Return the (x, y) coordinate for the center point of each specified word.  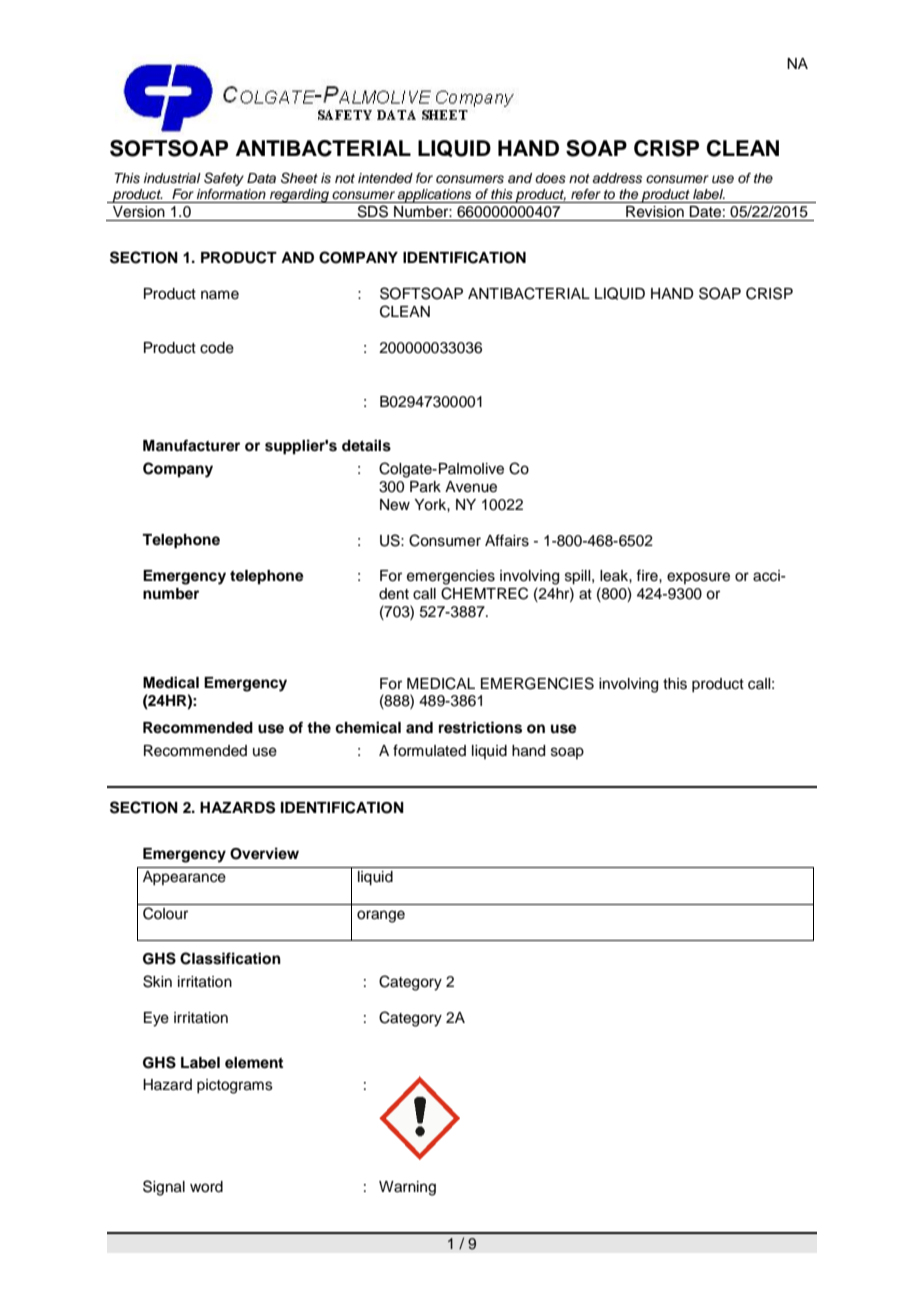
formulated (429, 750)
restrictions (480, 727)
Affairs (507, 540)
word (206, 1187)
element (254, 1063)
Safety (224, 179)
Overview (264, 853)
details (366, 445)
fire (648, 575)
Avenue (471, 487)
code (217, 348)
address (617, 178)
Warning (407, 1188)
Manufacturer (191, 445)
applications (435, 196)
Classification (230, 958)
